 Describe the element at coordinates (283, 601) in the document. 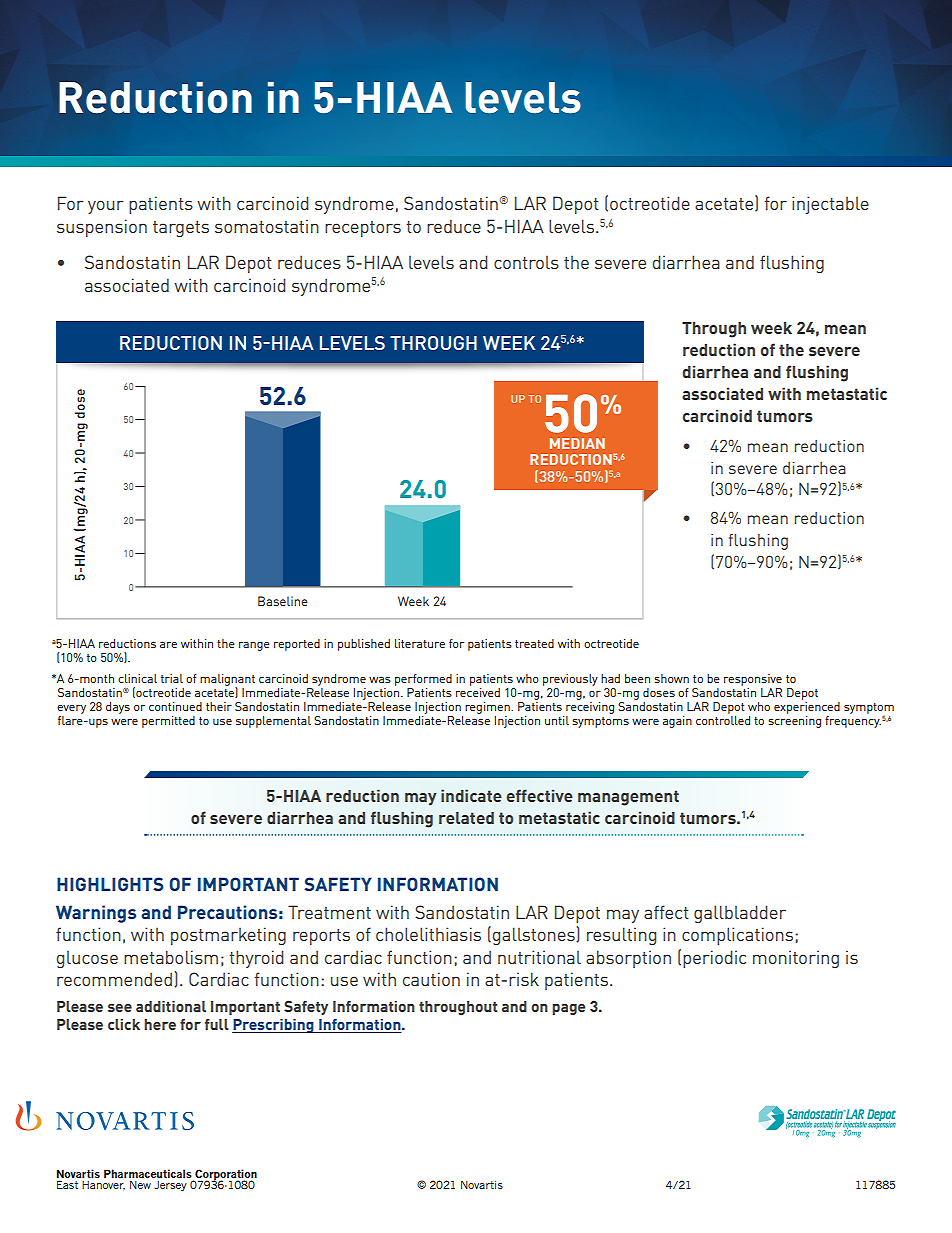

I see `Baseline` at that location.
